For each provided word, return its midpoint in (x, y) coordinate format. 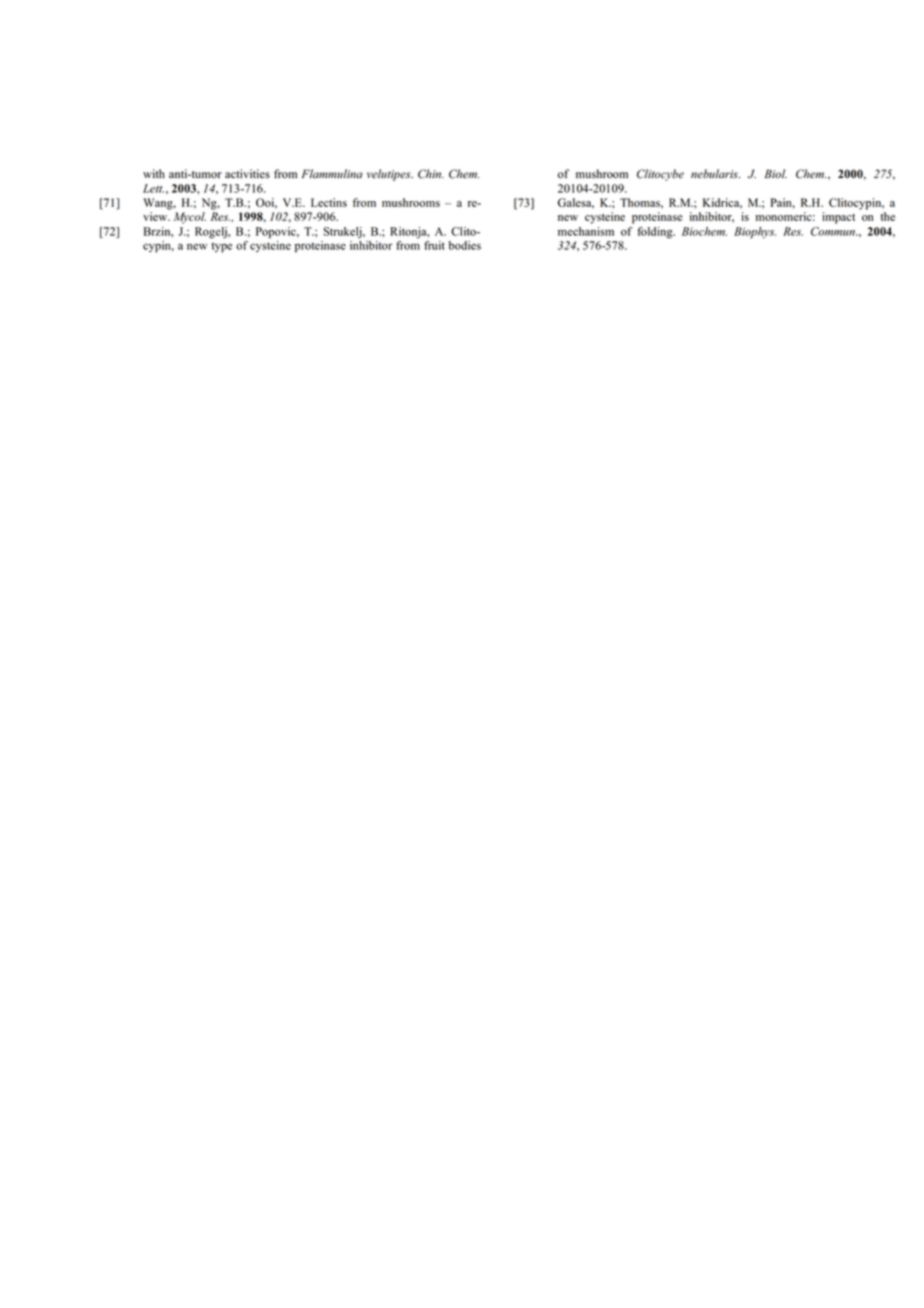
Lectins (329, 202)
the (887, 216)
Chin (431, 174)
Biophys (755, 232)
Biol (776, 174)
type (222, 247)
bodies (465, 245)
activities (247, 174)
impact (838, 218)
